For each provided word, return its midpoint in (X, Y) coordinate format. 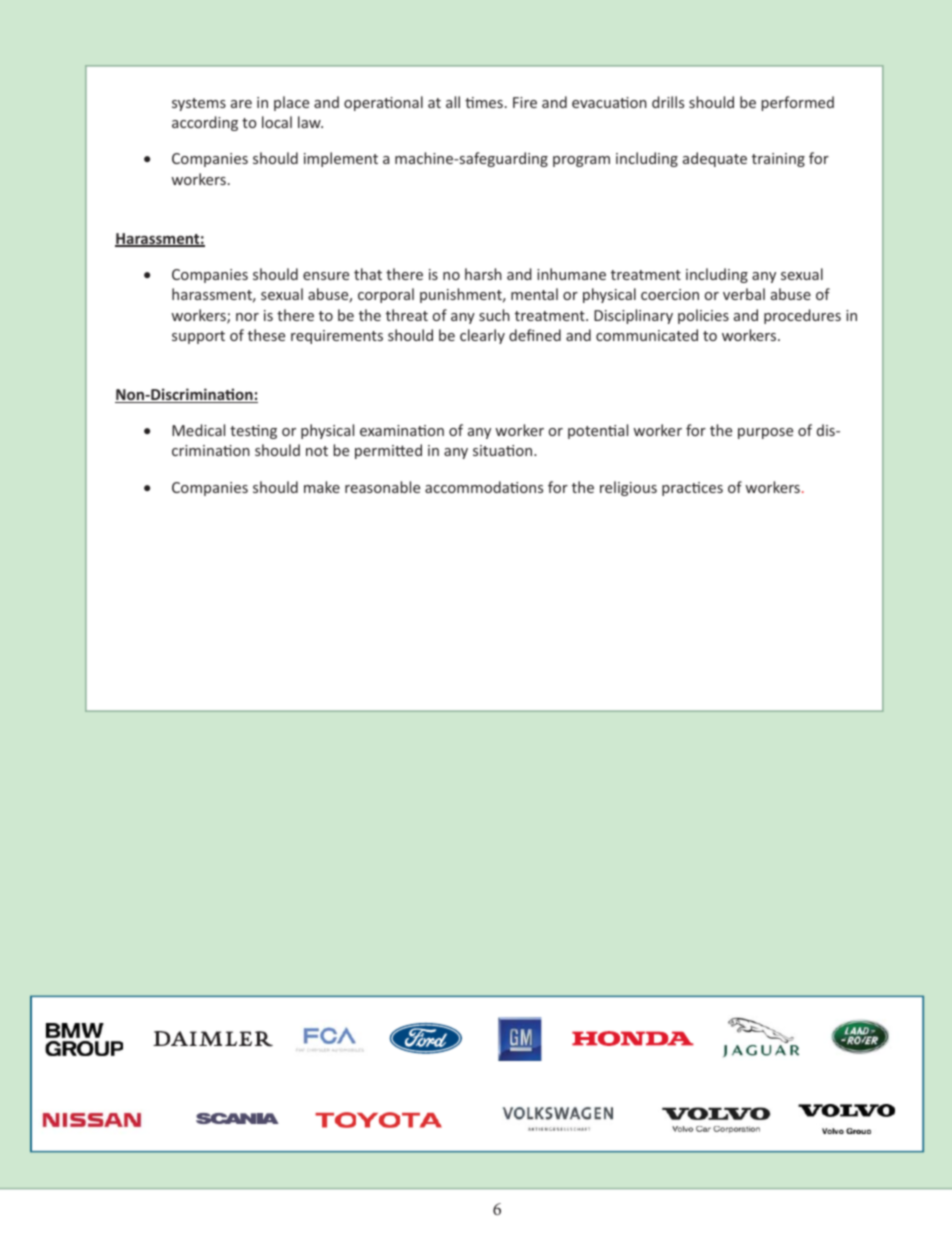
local (277, 122)
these (266, 335)
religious (628, 488)
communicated (647, 335)
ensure (326, 276)
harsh (483, 274)
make (322, 487)
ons (531, 489)
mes (489, 104)
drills (668, 102)
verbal (744, 294)
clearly (482, 336)
